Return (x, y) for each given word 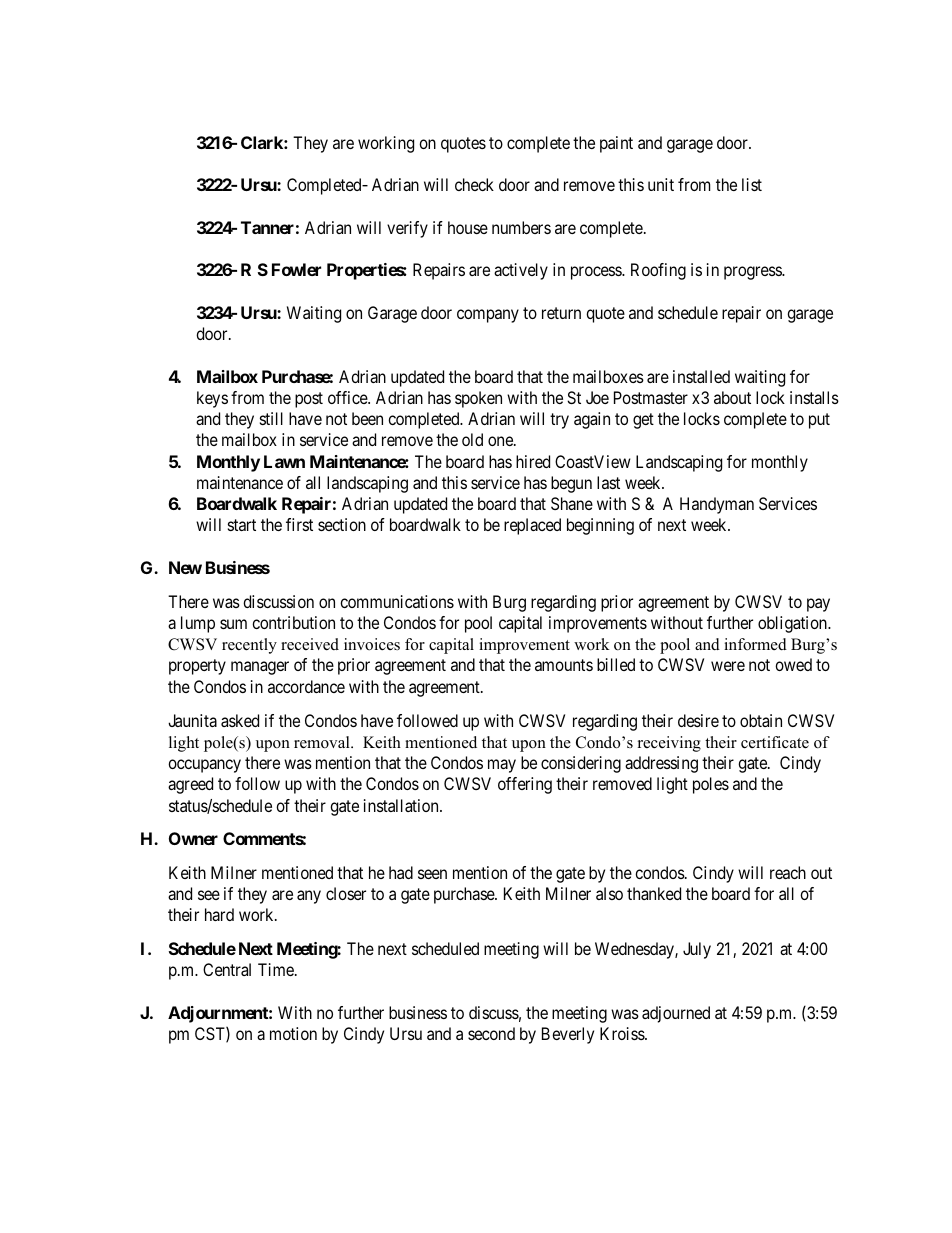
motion (293, 1033)
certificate (775, 742)
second (491, 1033)
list (752, 184)
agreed (190, 785)
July (697, 950)
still (271, 418)
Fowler (296, 269)
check (474, 184)
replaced (532, 526)
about (732, 397)
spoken (478, 399)
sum (233, 624)
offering (525, 785)
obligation (794, 624)
